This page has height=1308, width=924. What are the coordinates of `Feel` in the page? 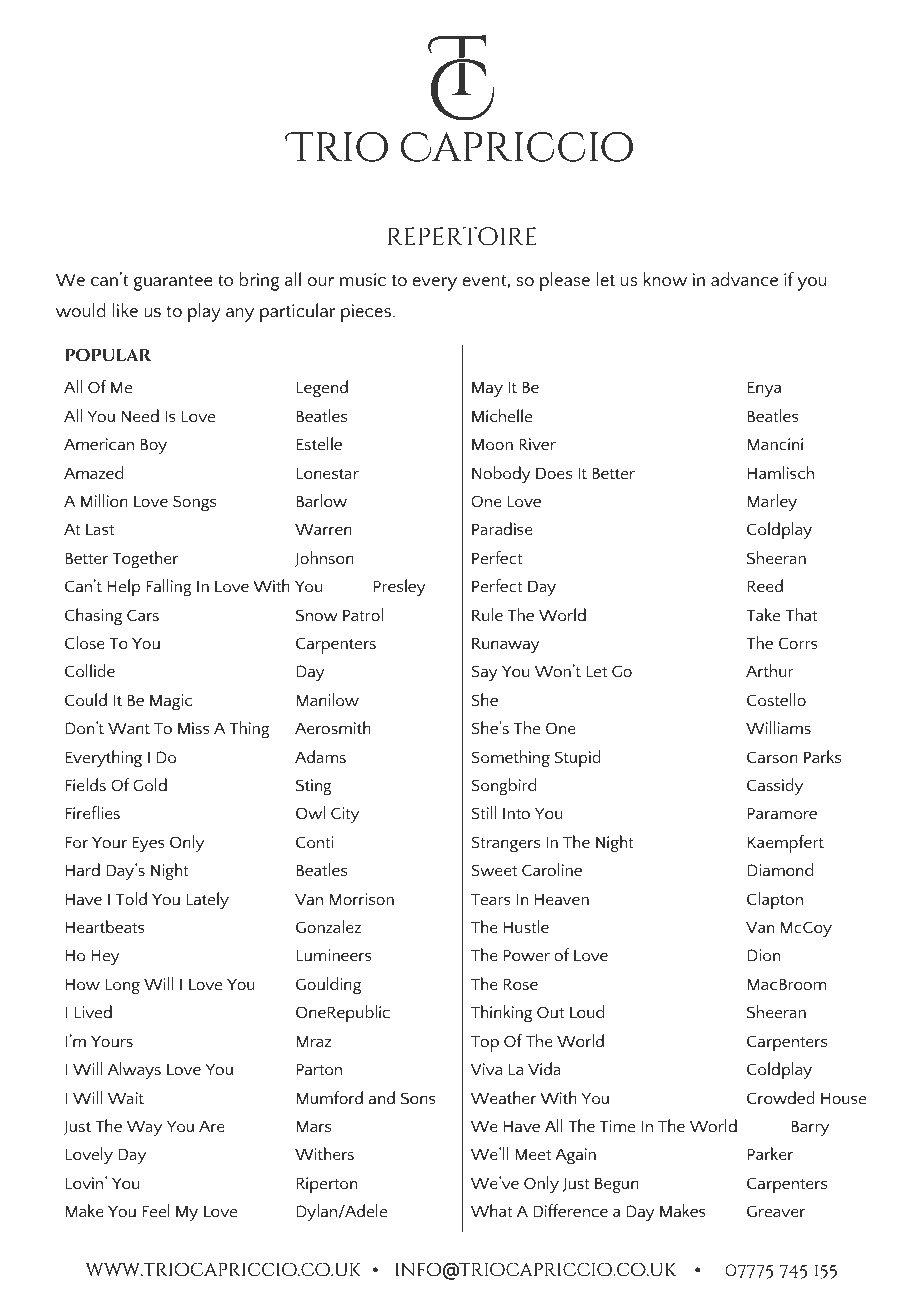 It's located at (156, 1210).
